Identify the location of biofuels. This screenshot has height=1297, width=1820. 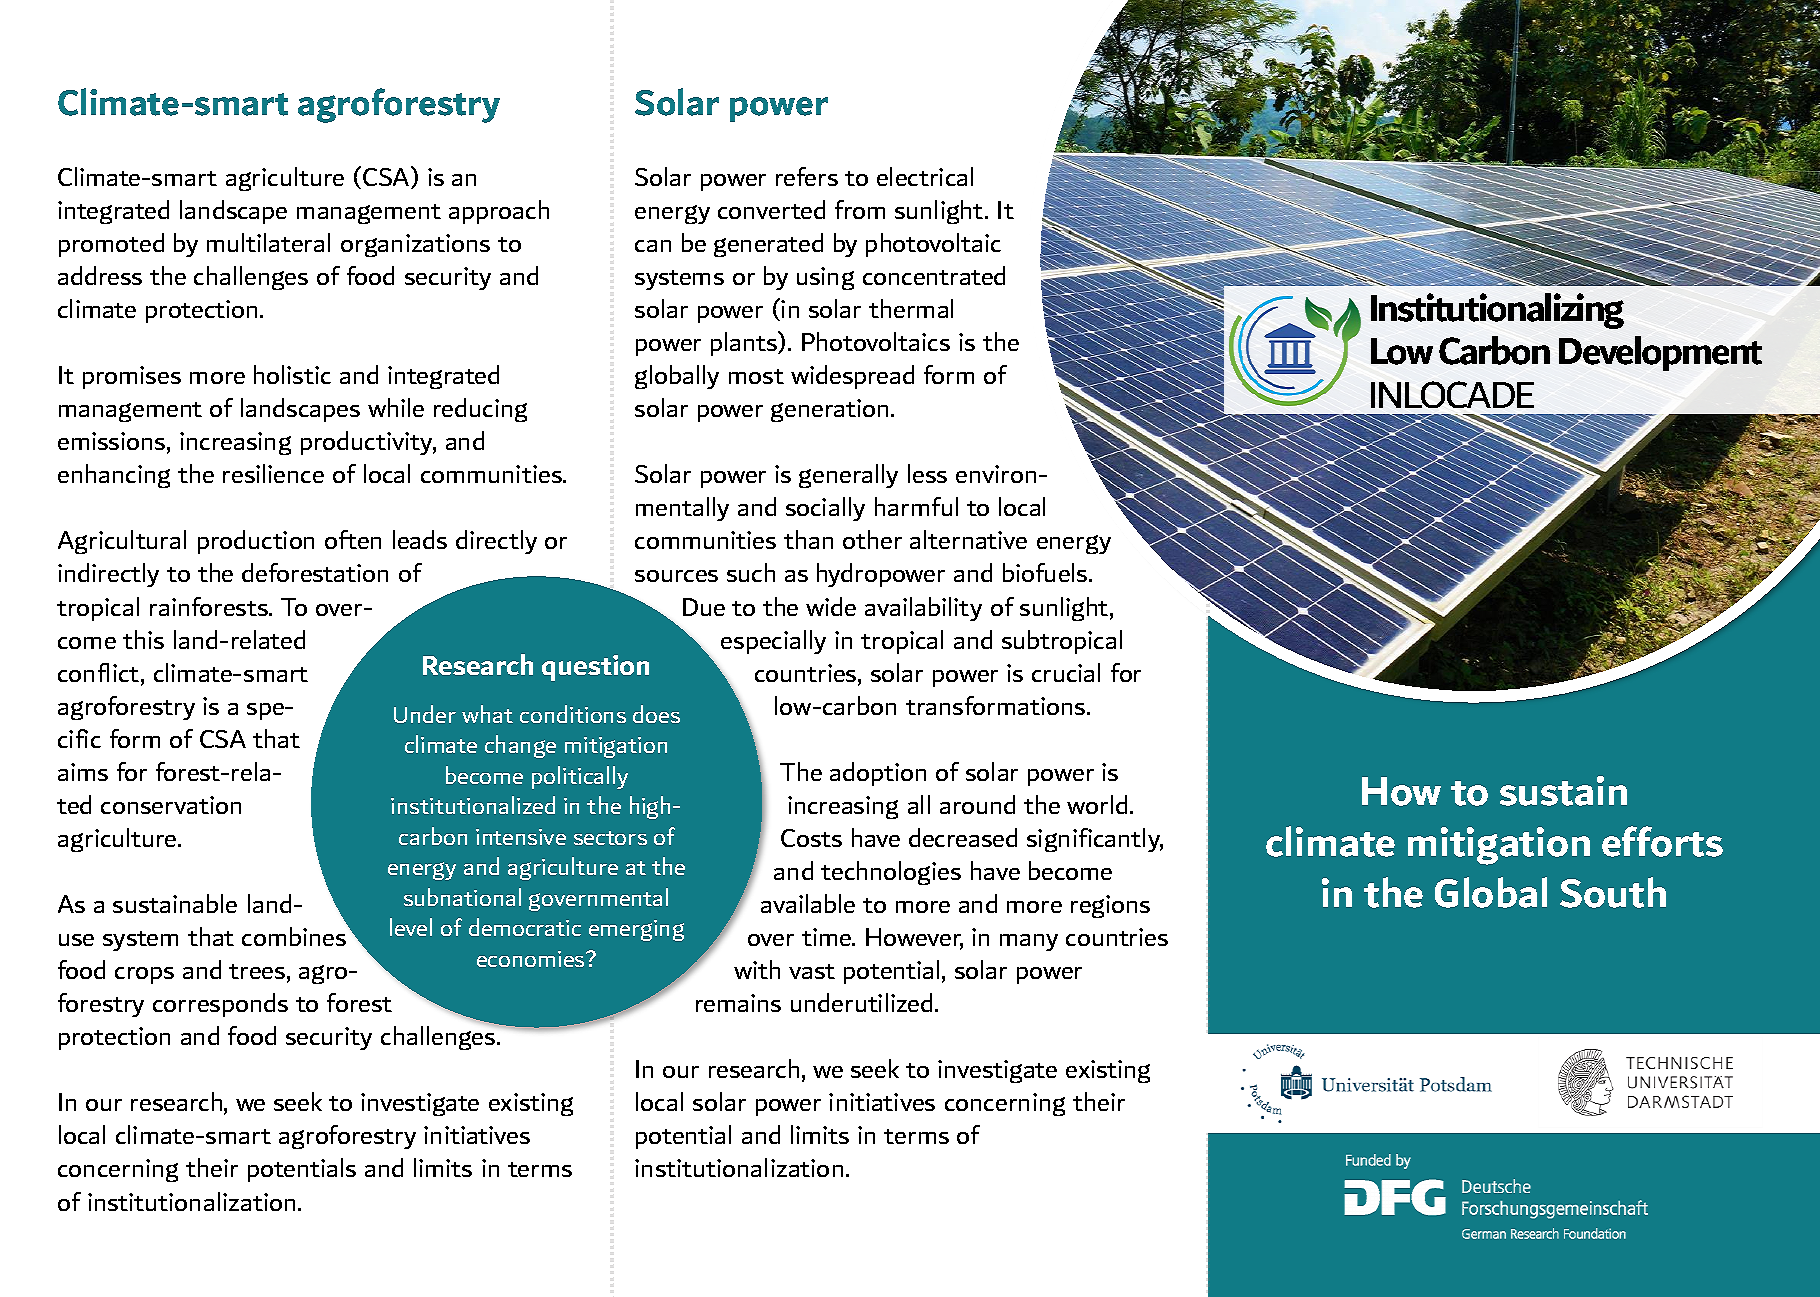
(1046, 572).
